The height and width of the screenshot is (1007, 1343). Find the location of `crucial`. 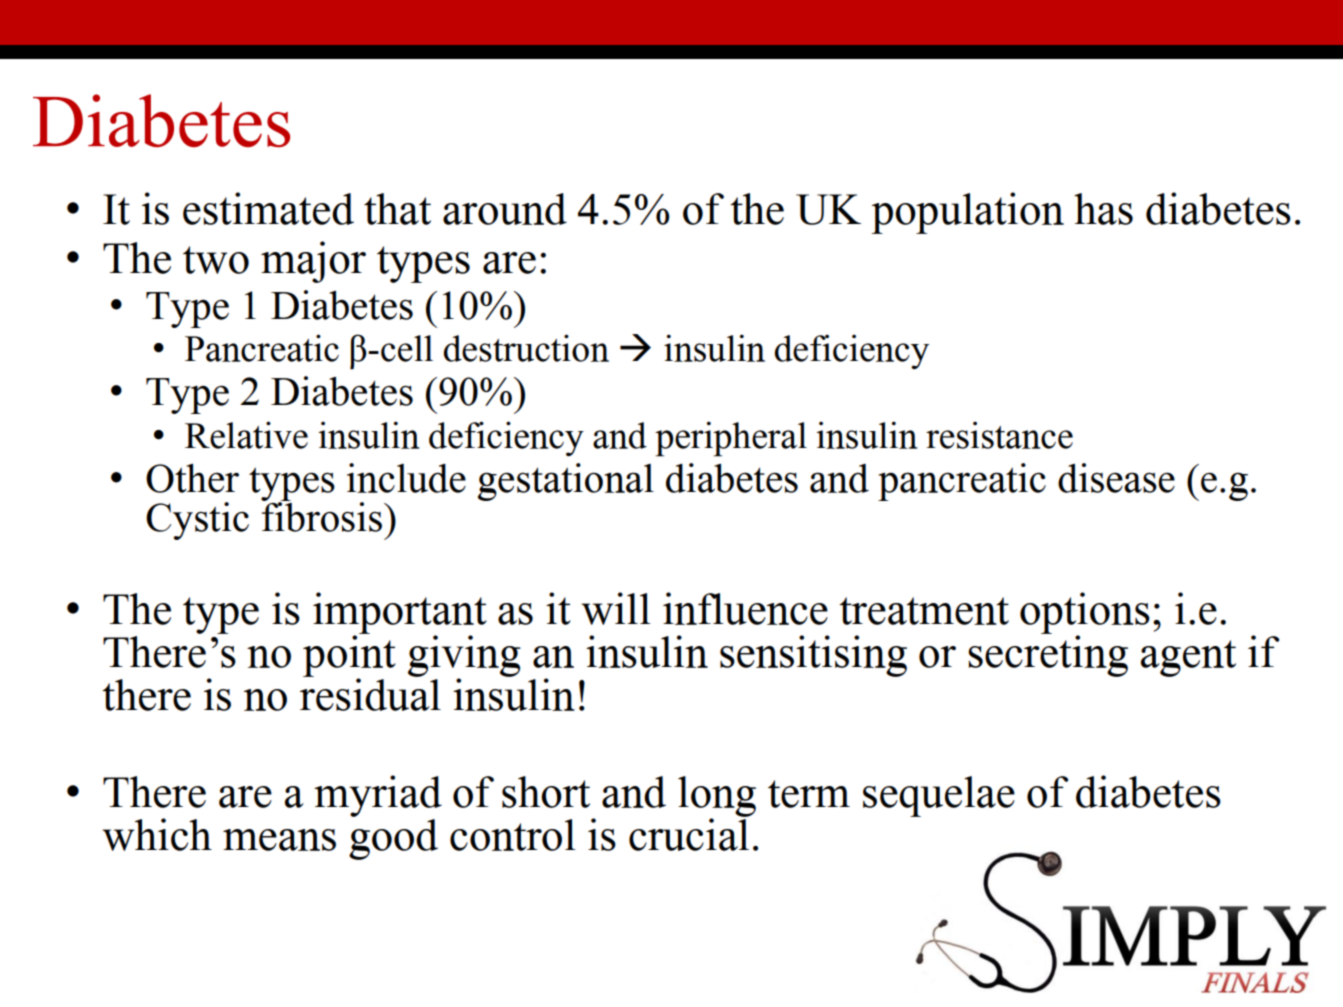

crucial is located at coordinates (689, 833).
